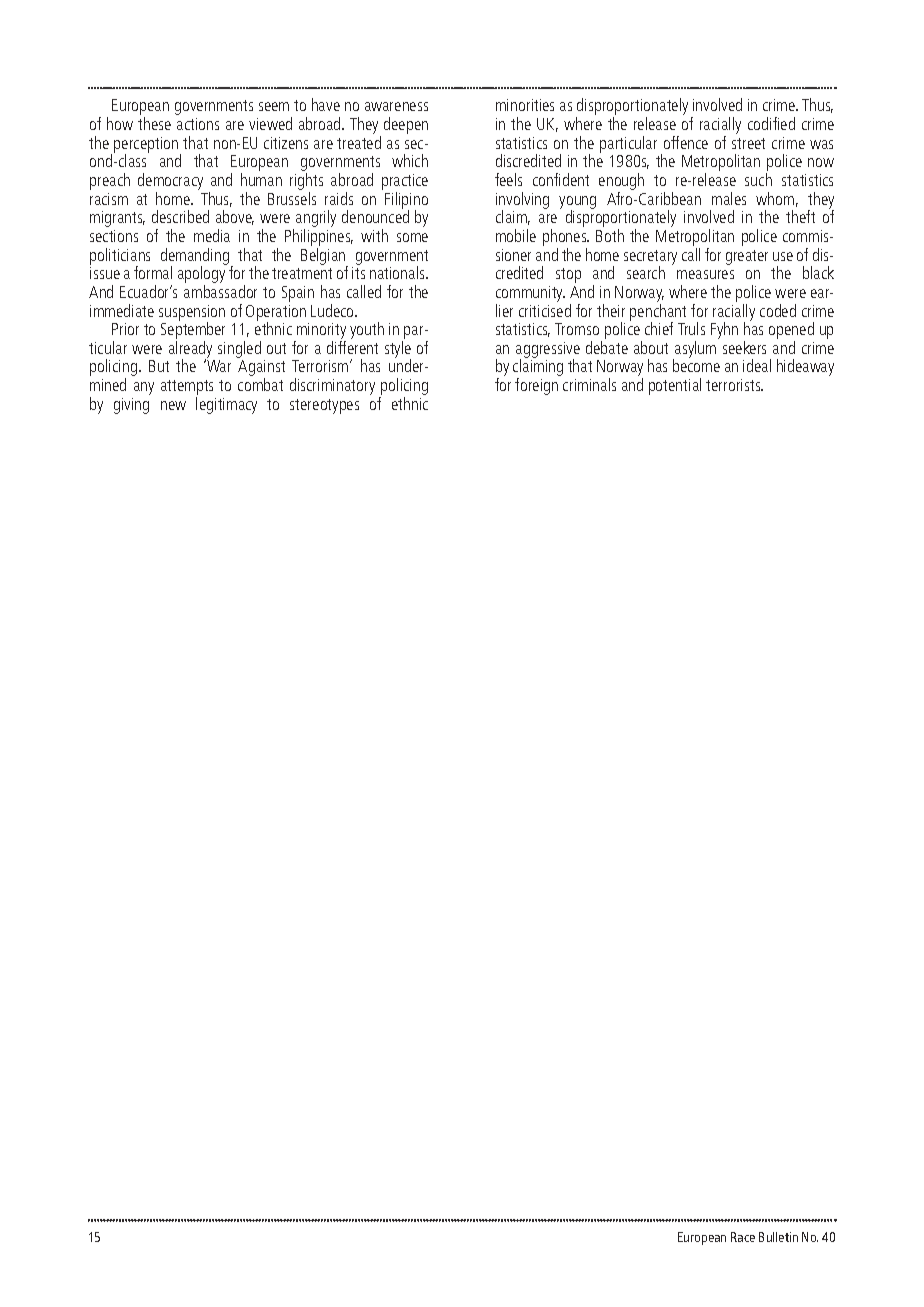  What do you see at coordinates (406, 125) in the page?
I see `deepen` at bounding box center [406, 125].
